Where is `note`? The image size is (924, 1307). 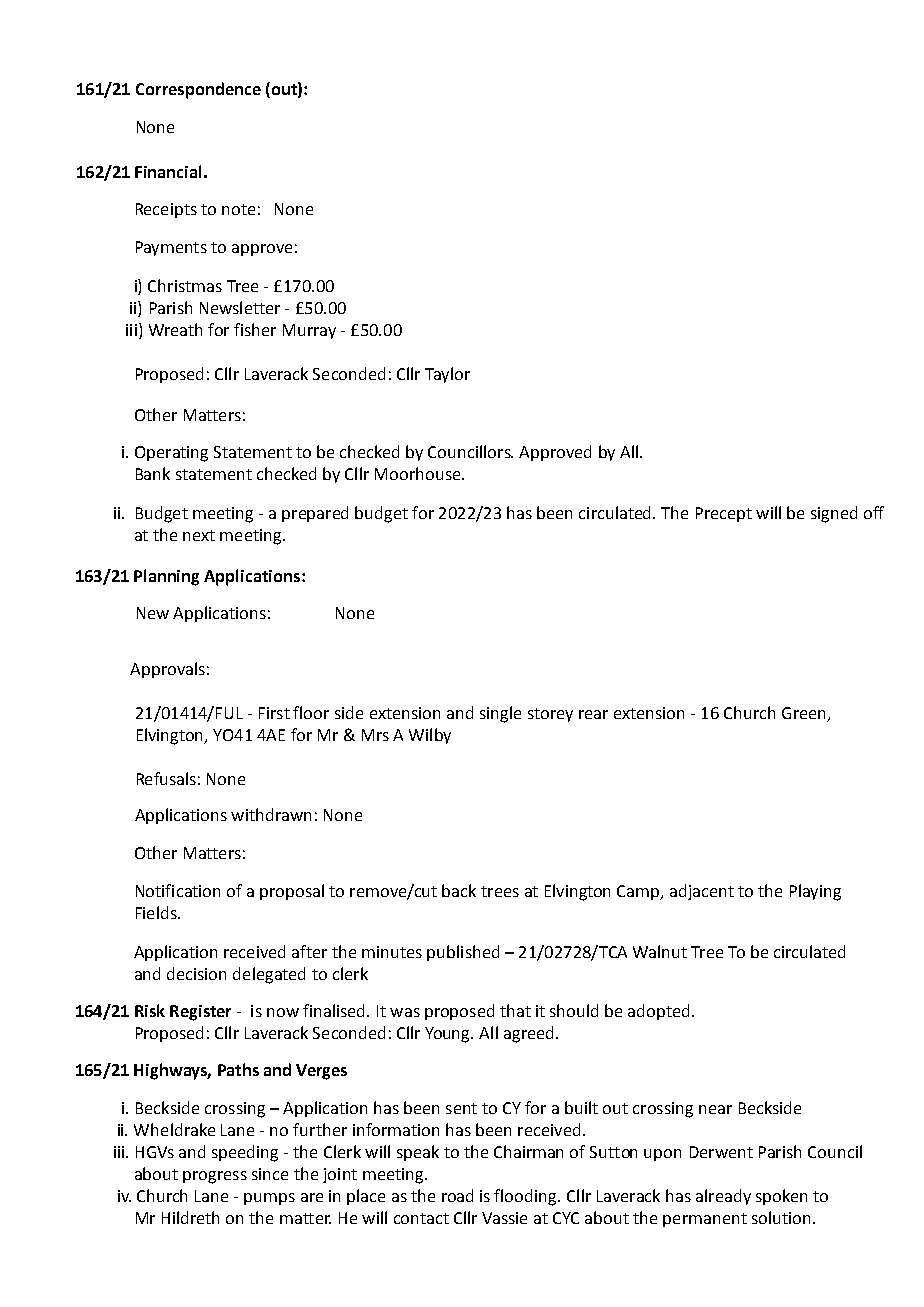
note is located at coordinates (238, 209).
